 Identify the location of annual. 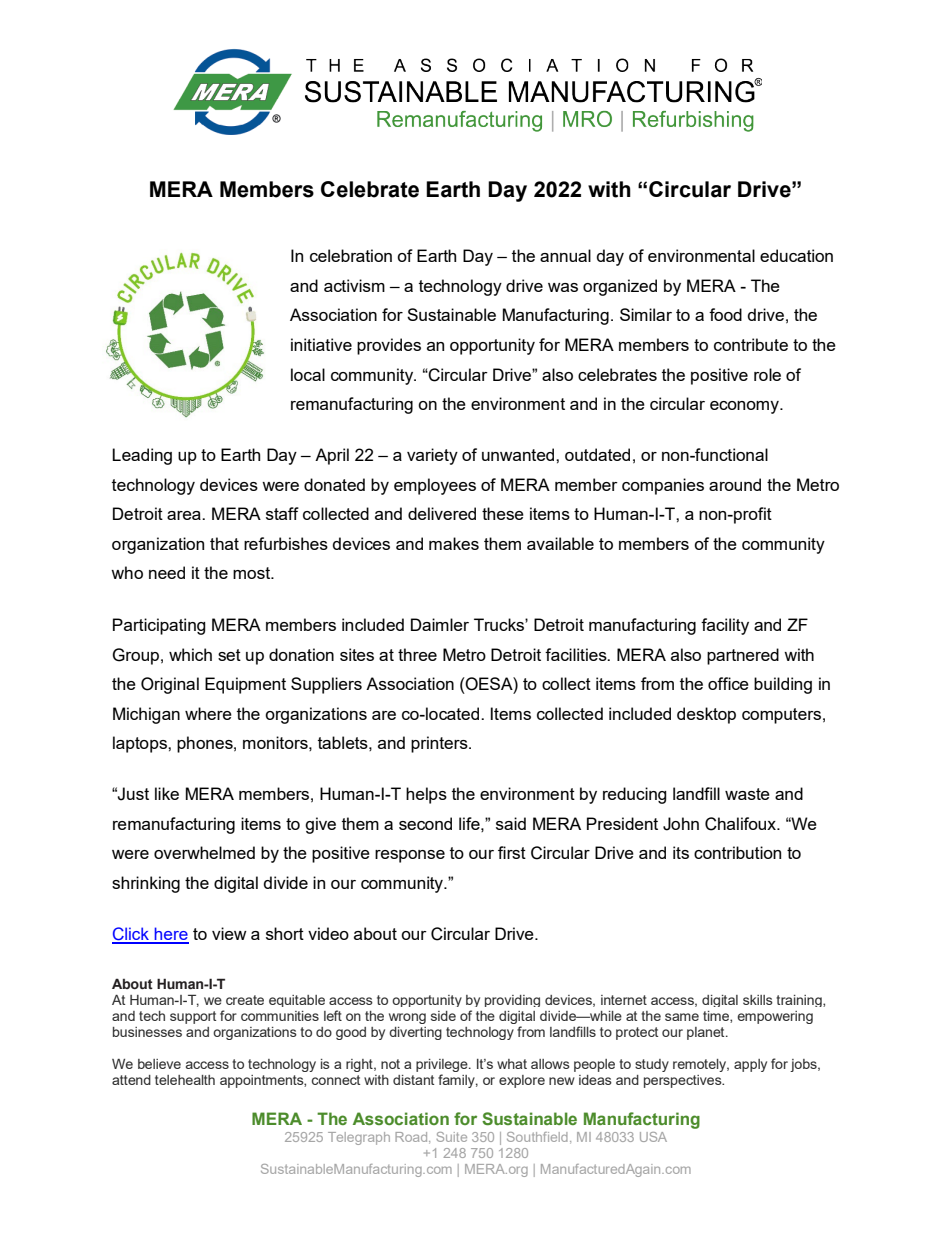
(565, 255).
